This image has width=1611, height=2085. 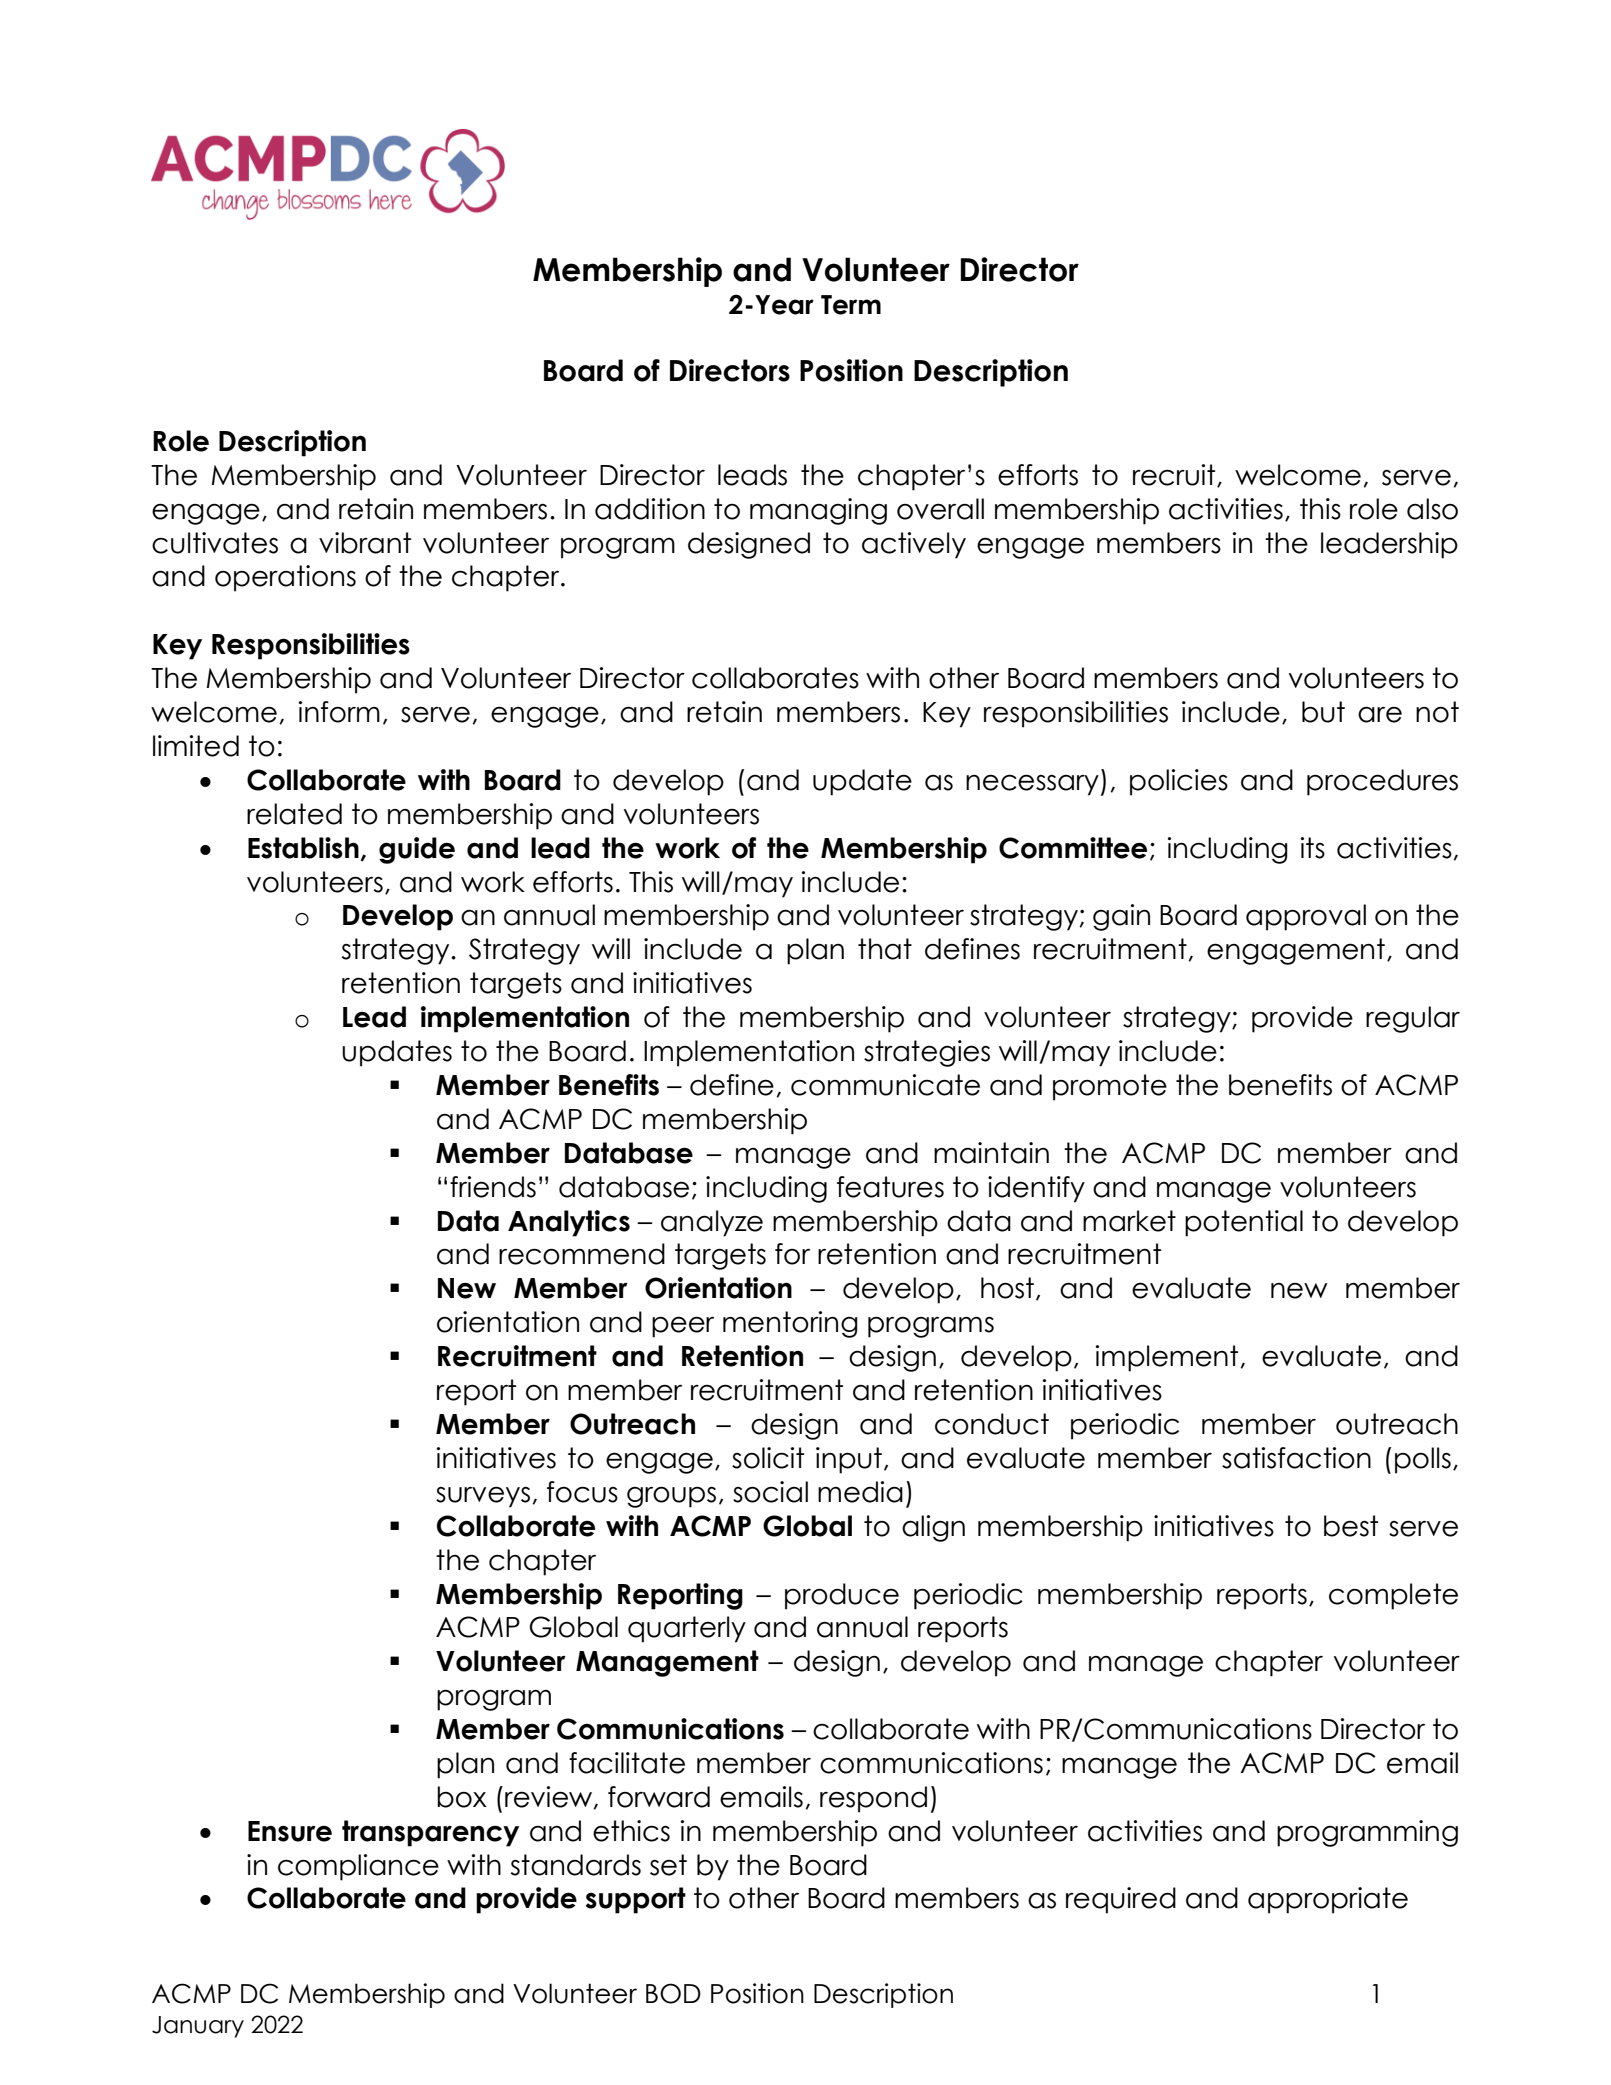 What do you see at coordinates (365, 543) in the image?
I see `vibrant` at bounding box center [365, 543].
